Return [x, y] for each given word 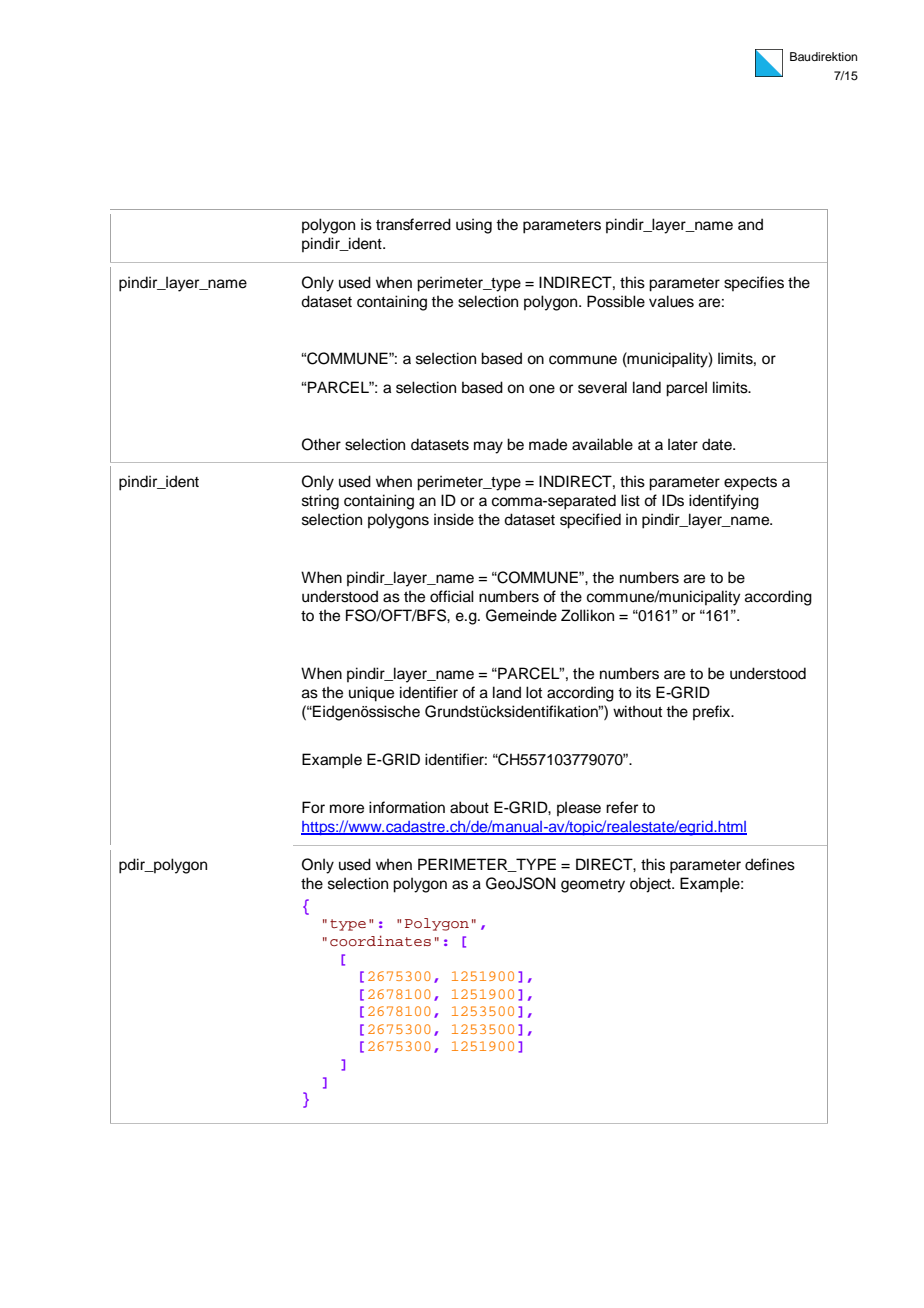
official [452, 596]
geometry [593, 886]
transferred [413, 224]
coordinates [380, 941]
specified [590, 521]
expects [750, 483]
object [651, 885]
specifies [754, 283]
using [474, 226]
